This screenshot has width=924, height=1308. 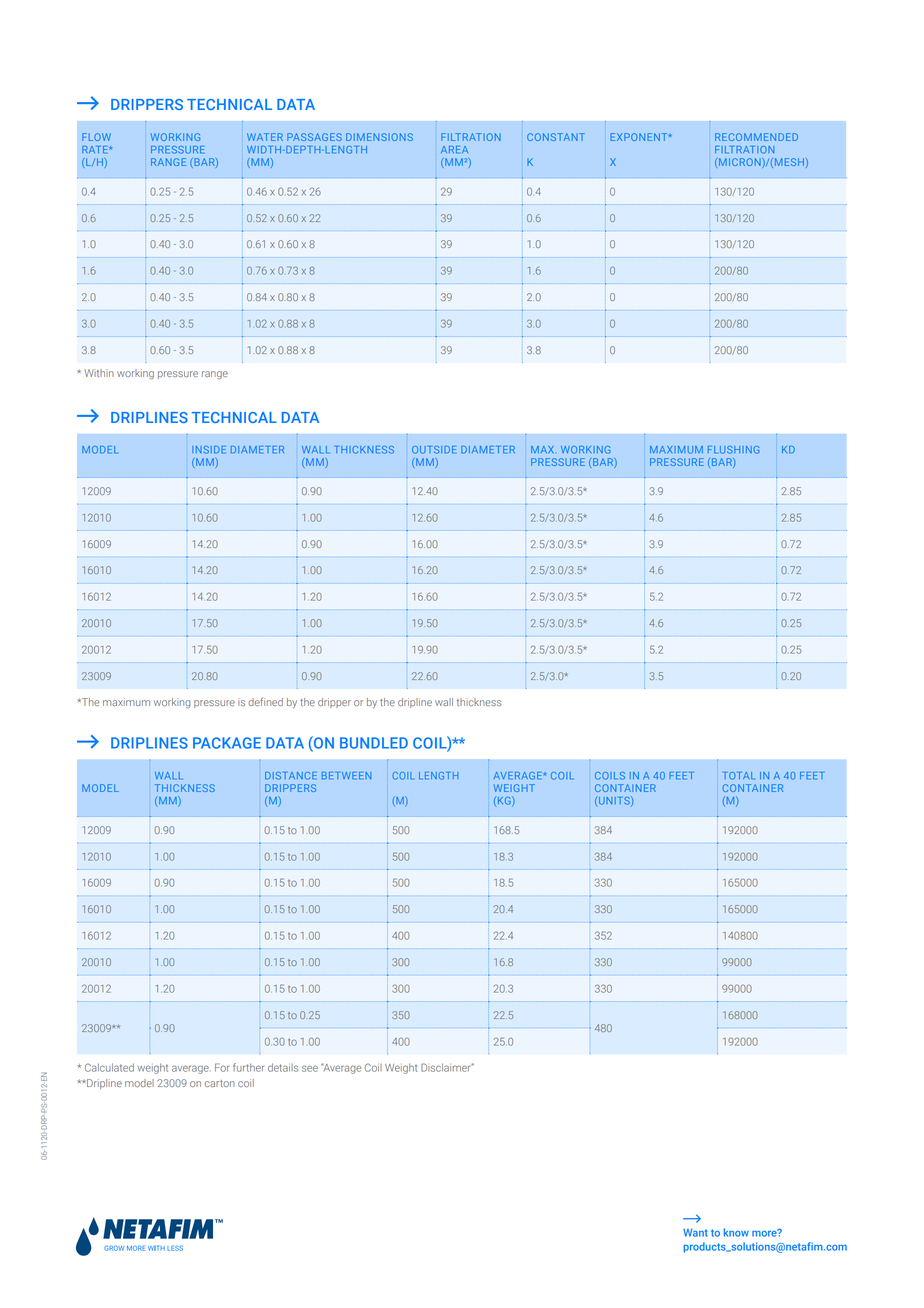 I want to click on see, so click(x=310, y=1068).
